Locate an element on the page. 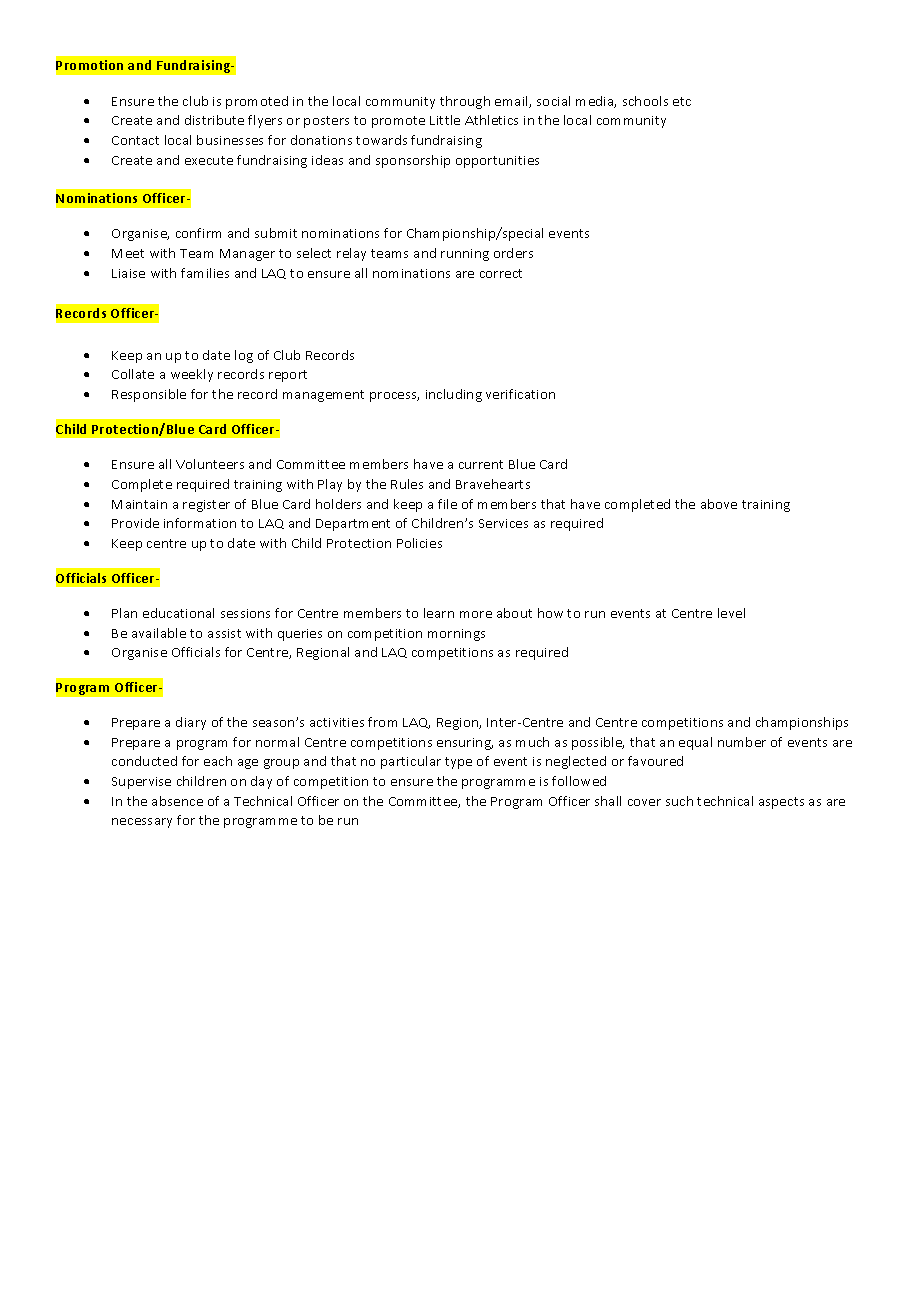 This image has height=1308, width=924. type is located at coordinates (458, 763).
